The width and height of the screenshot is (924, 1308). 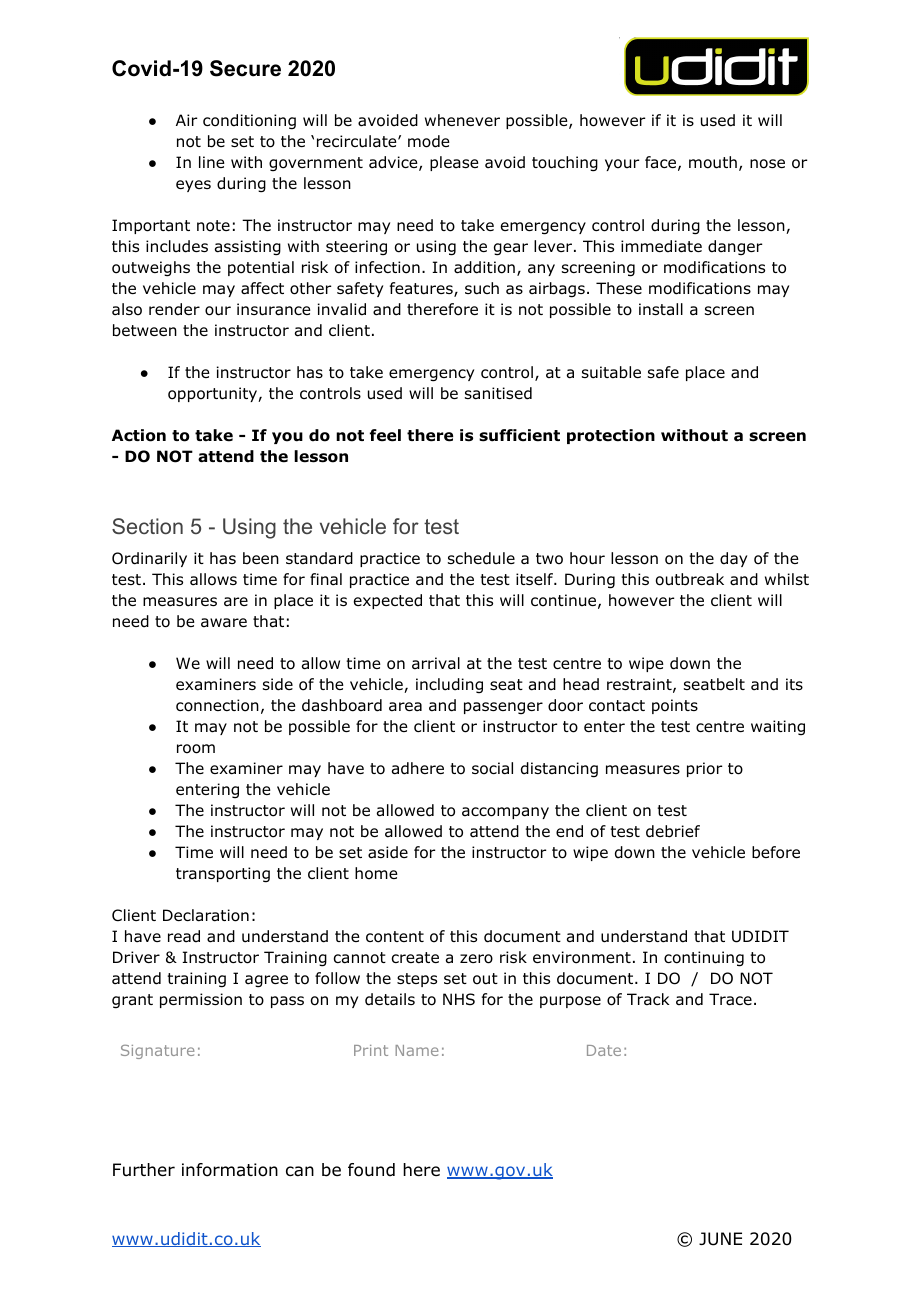 What do you see at coordinates (720, 1239) in the screenshot?
I see `JUNE` at bounding box center [720, 1239].
